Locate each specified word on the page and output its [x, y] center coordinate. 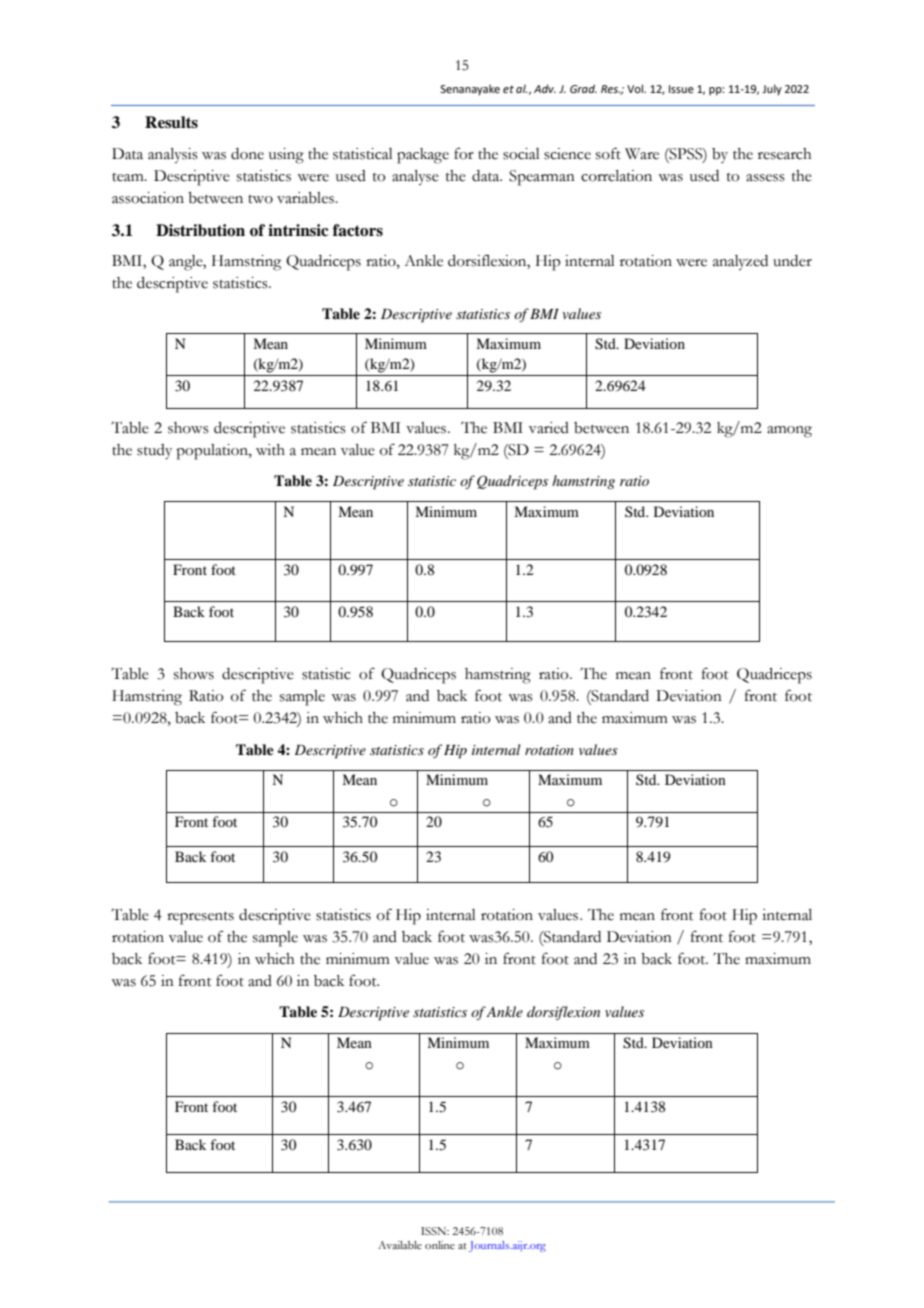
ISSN [435, 1231]
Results [171, 122]
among [789, 432]
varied [549, 428]
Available [400, 1245]
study [154, 452]
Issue [681, 89]
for [464, 153]
